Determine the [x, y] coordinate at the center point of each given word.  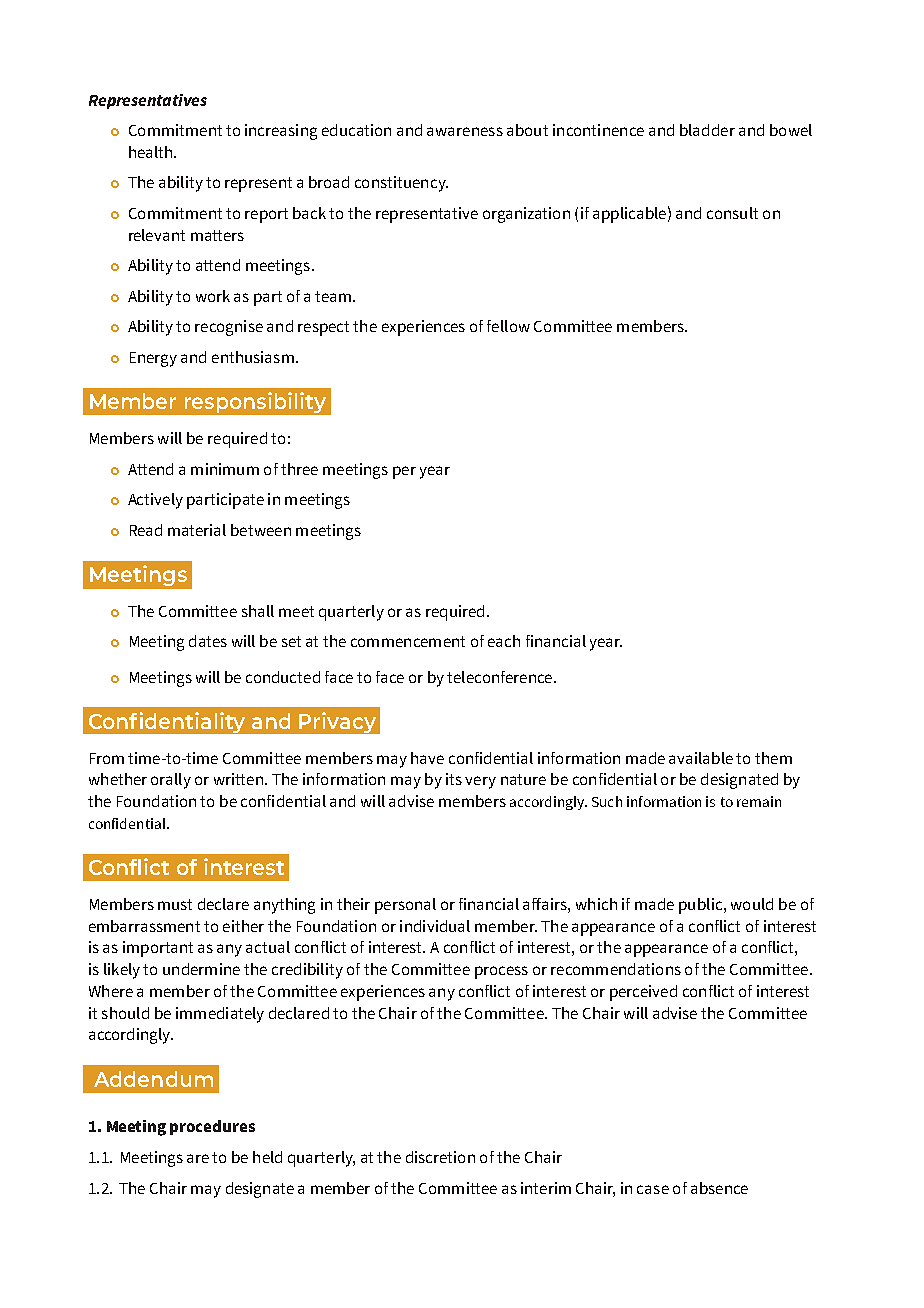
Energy [153, 359]
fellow [508, 326]
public [702, 906]
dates [208, 641]
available [701, 758]
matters [217, 235]
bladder [707, 130]
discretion [440, 1157]
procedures [212, 1127]
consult [732, 213]
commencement [408, 641]
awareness [465, 131]
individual [435, 926]
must [175, 904]
